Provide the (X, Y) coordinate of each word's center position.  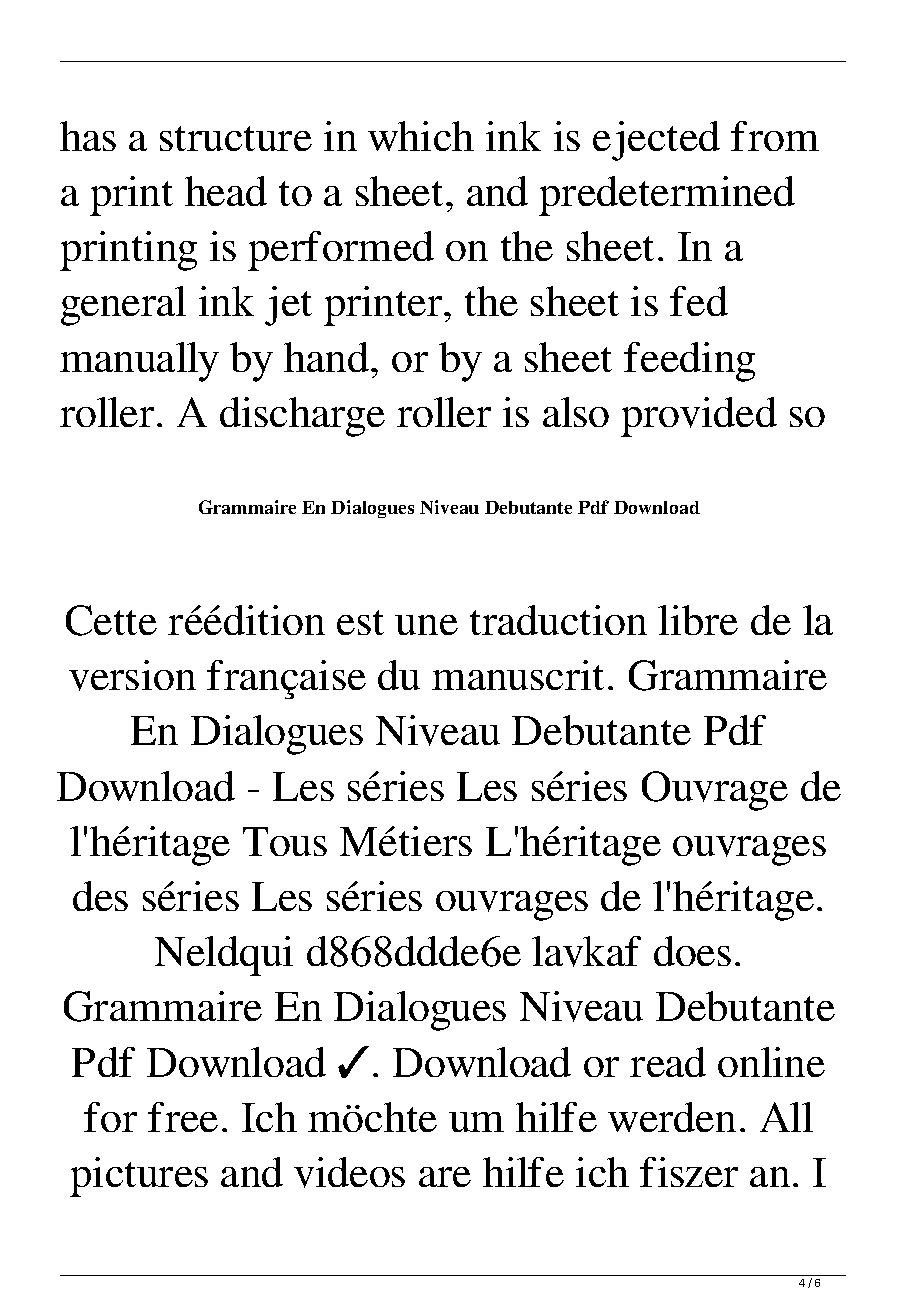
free (183, 1117)
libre (698, 620)
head (226, 191)
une (426, 625)
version (132, 675)
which (421, 136)
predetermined (667, 196)
